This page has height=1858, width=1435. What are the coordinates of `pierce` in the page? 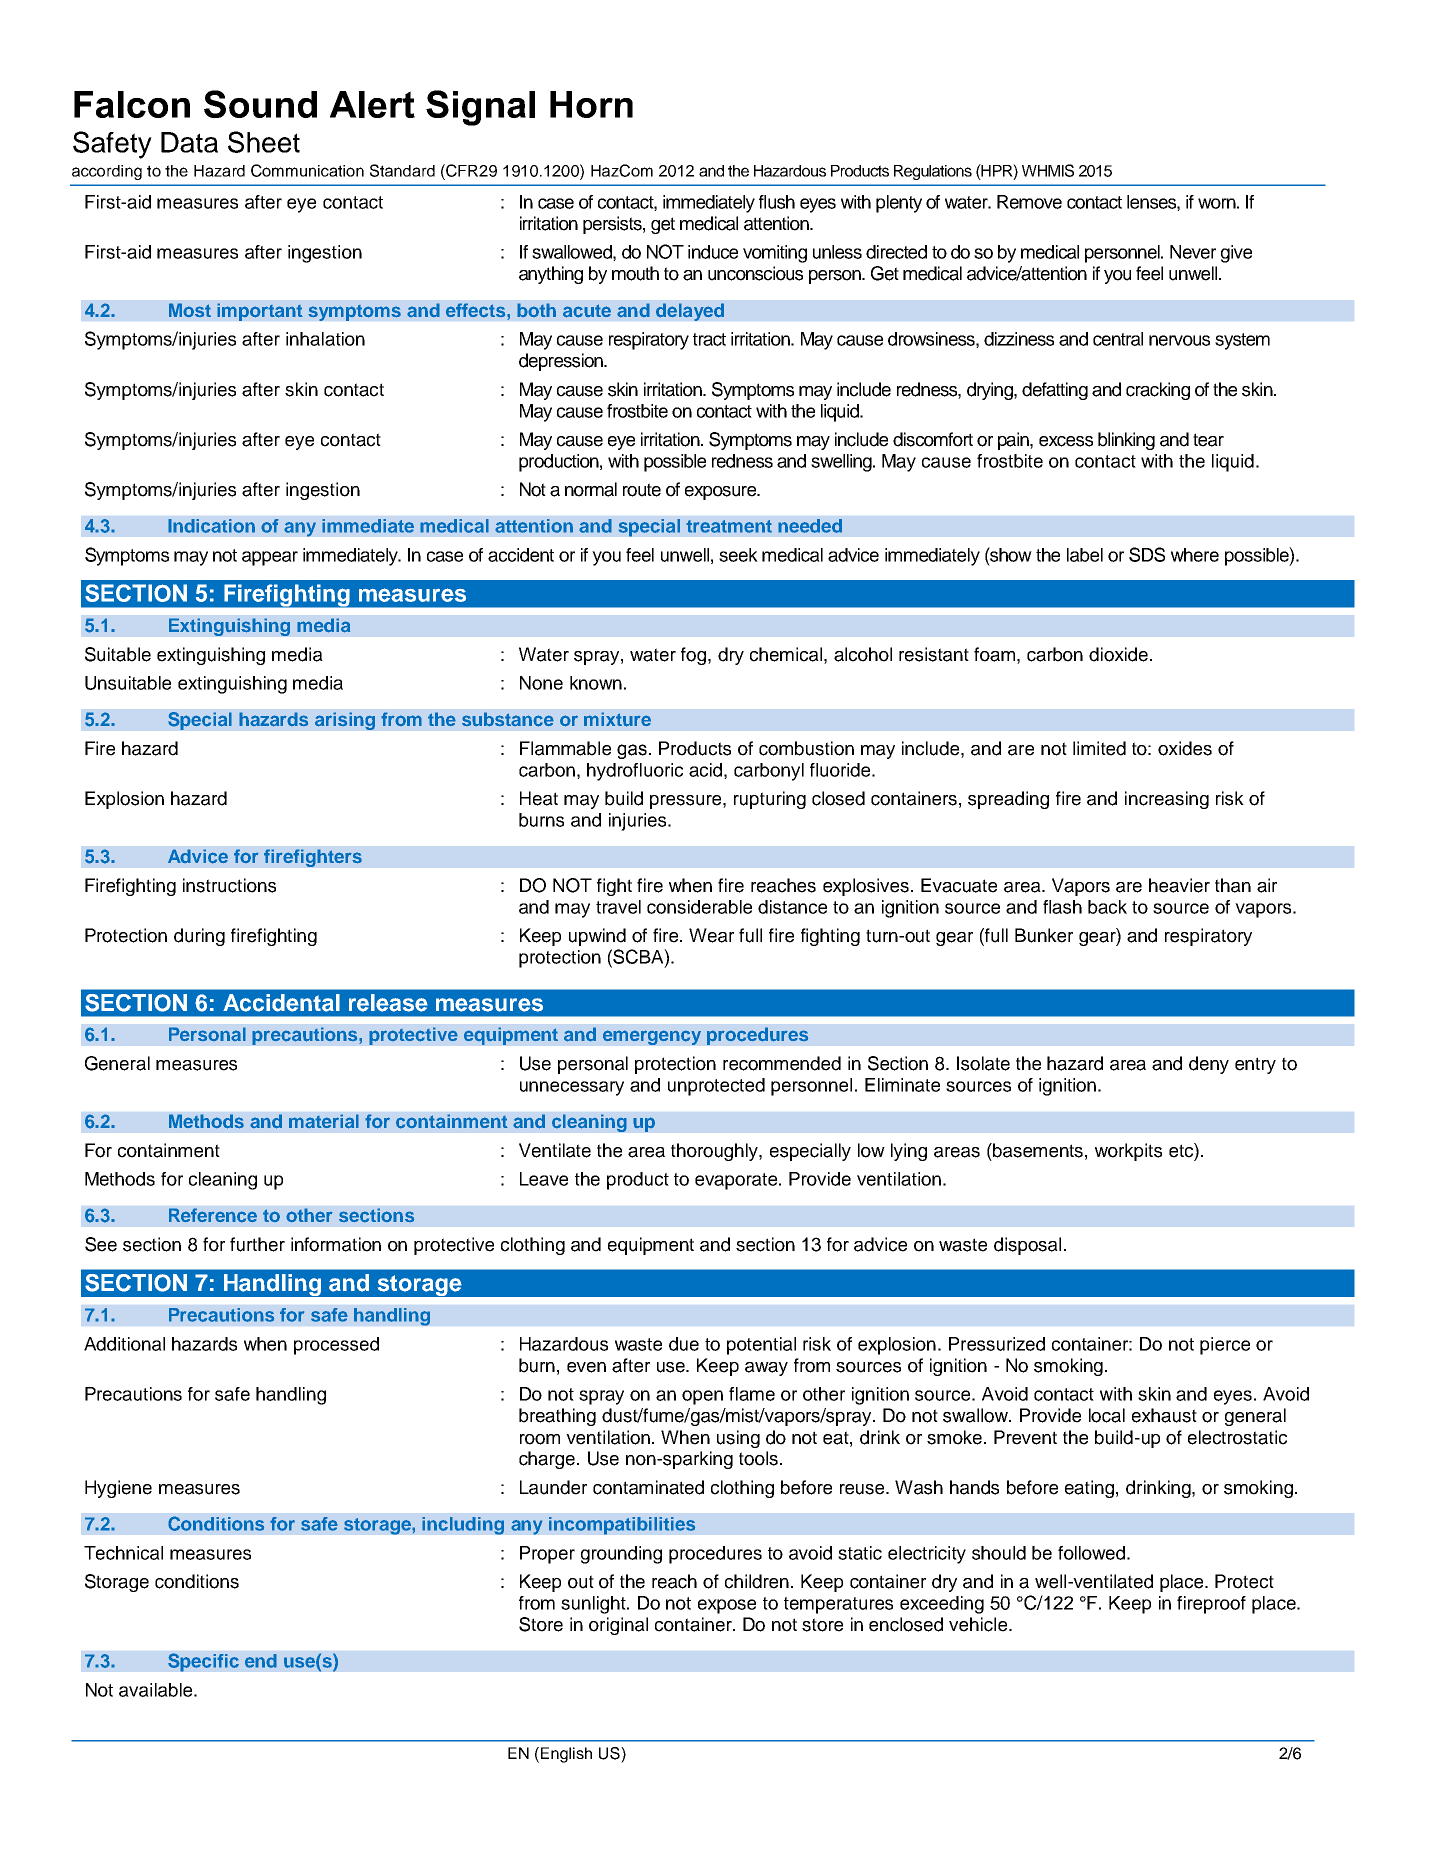 It's located at (1225, 1346).
